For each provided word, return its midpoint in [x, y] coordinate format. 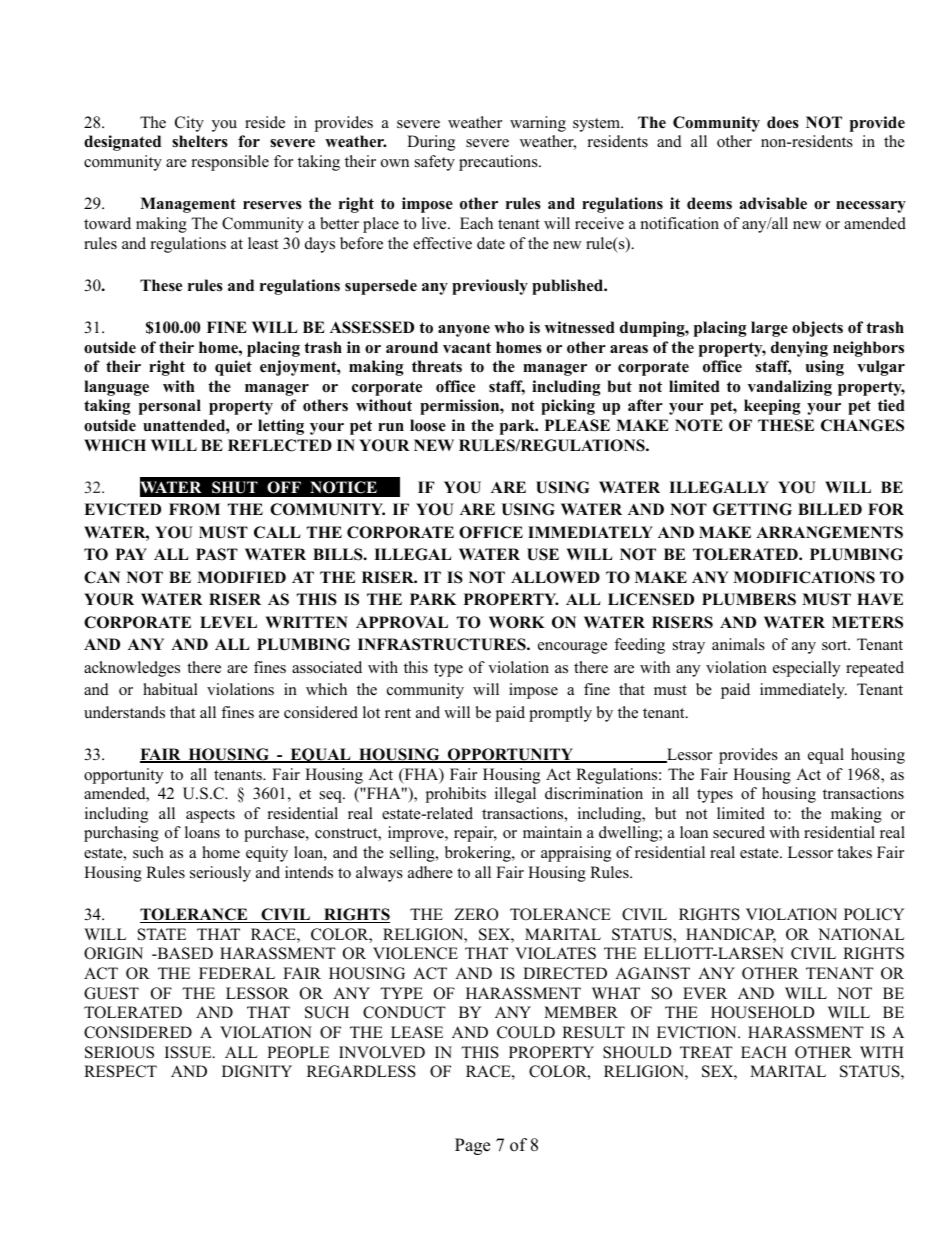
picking [568, 407]
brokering [479, 854]
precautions [499, 163]
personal [170, 407]
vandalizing [790, 388]
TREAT [706, 1052]
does [783, 122]
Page [472, 1146]
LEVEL [228, 622]
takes [854, 852]
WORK [517, 622]
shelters [200, 141]
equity [267, 854]
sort [836, 645]
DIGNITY [257, 1071]
